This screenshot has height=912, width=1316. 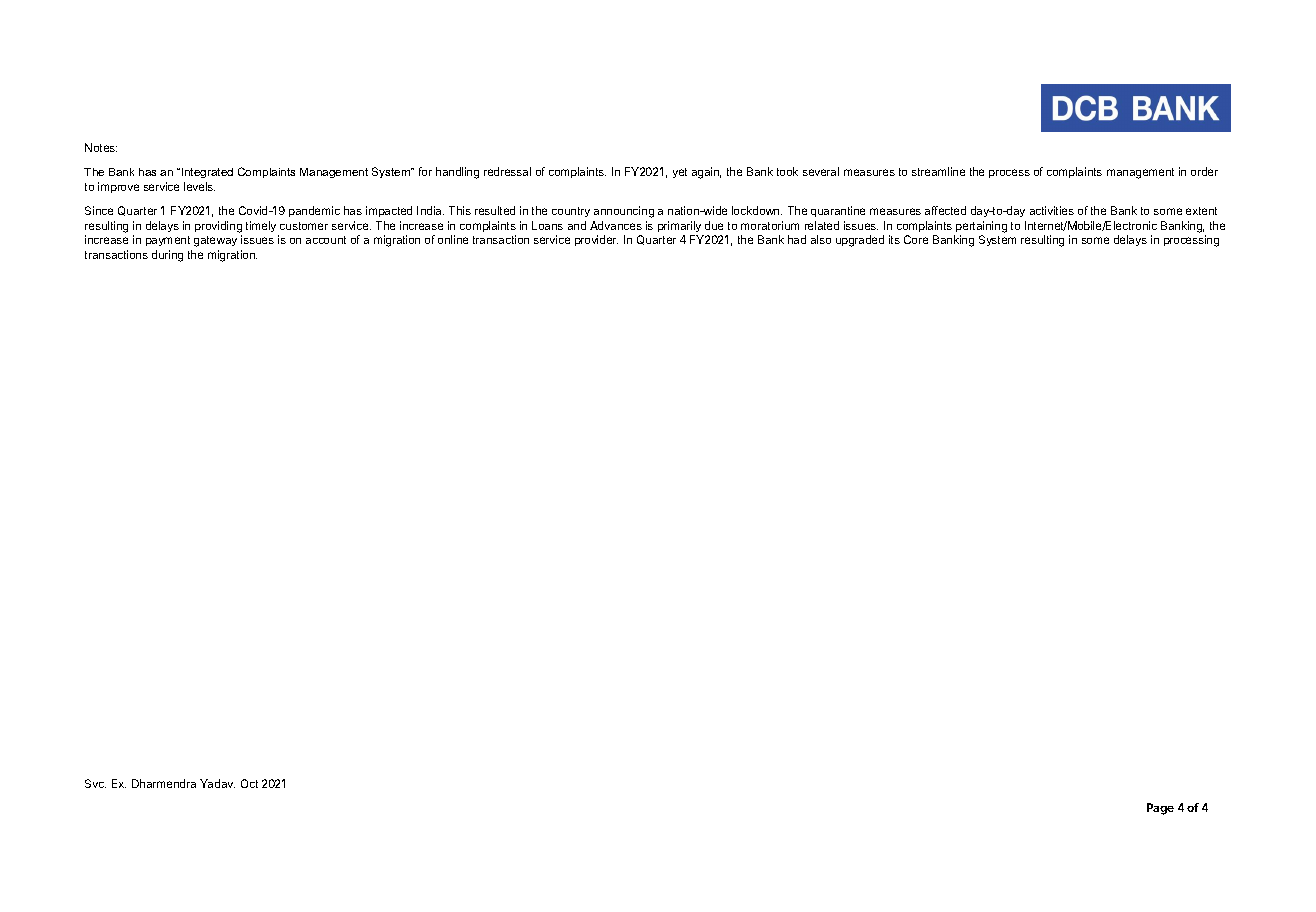 What do you see at coordinates (860, 241) in the screenshot?
I see `upgraded` at bounding box center [860, 241].
